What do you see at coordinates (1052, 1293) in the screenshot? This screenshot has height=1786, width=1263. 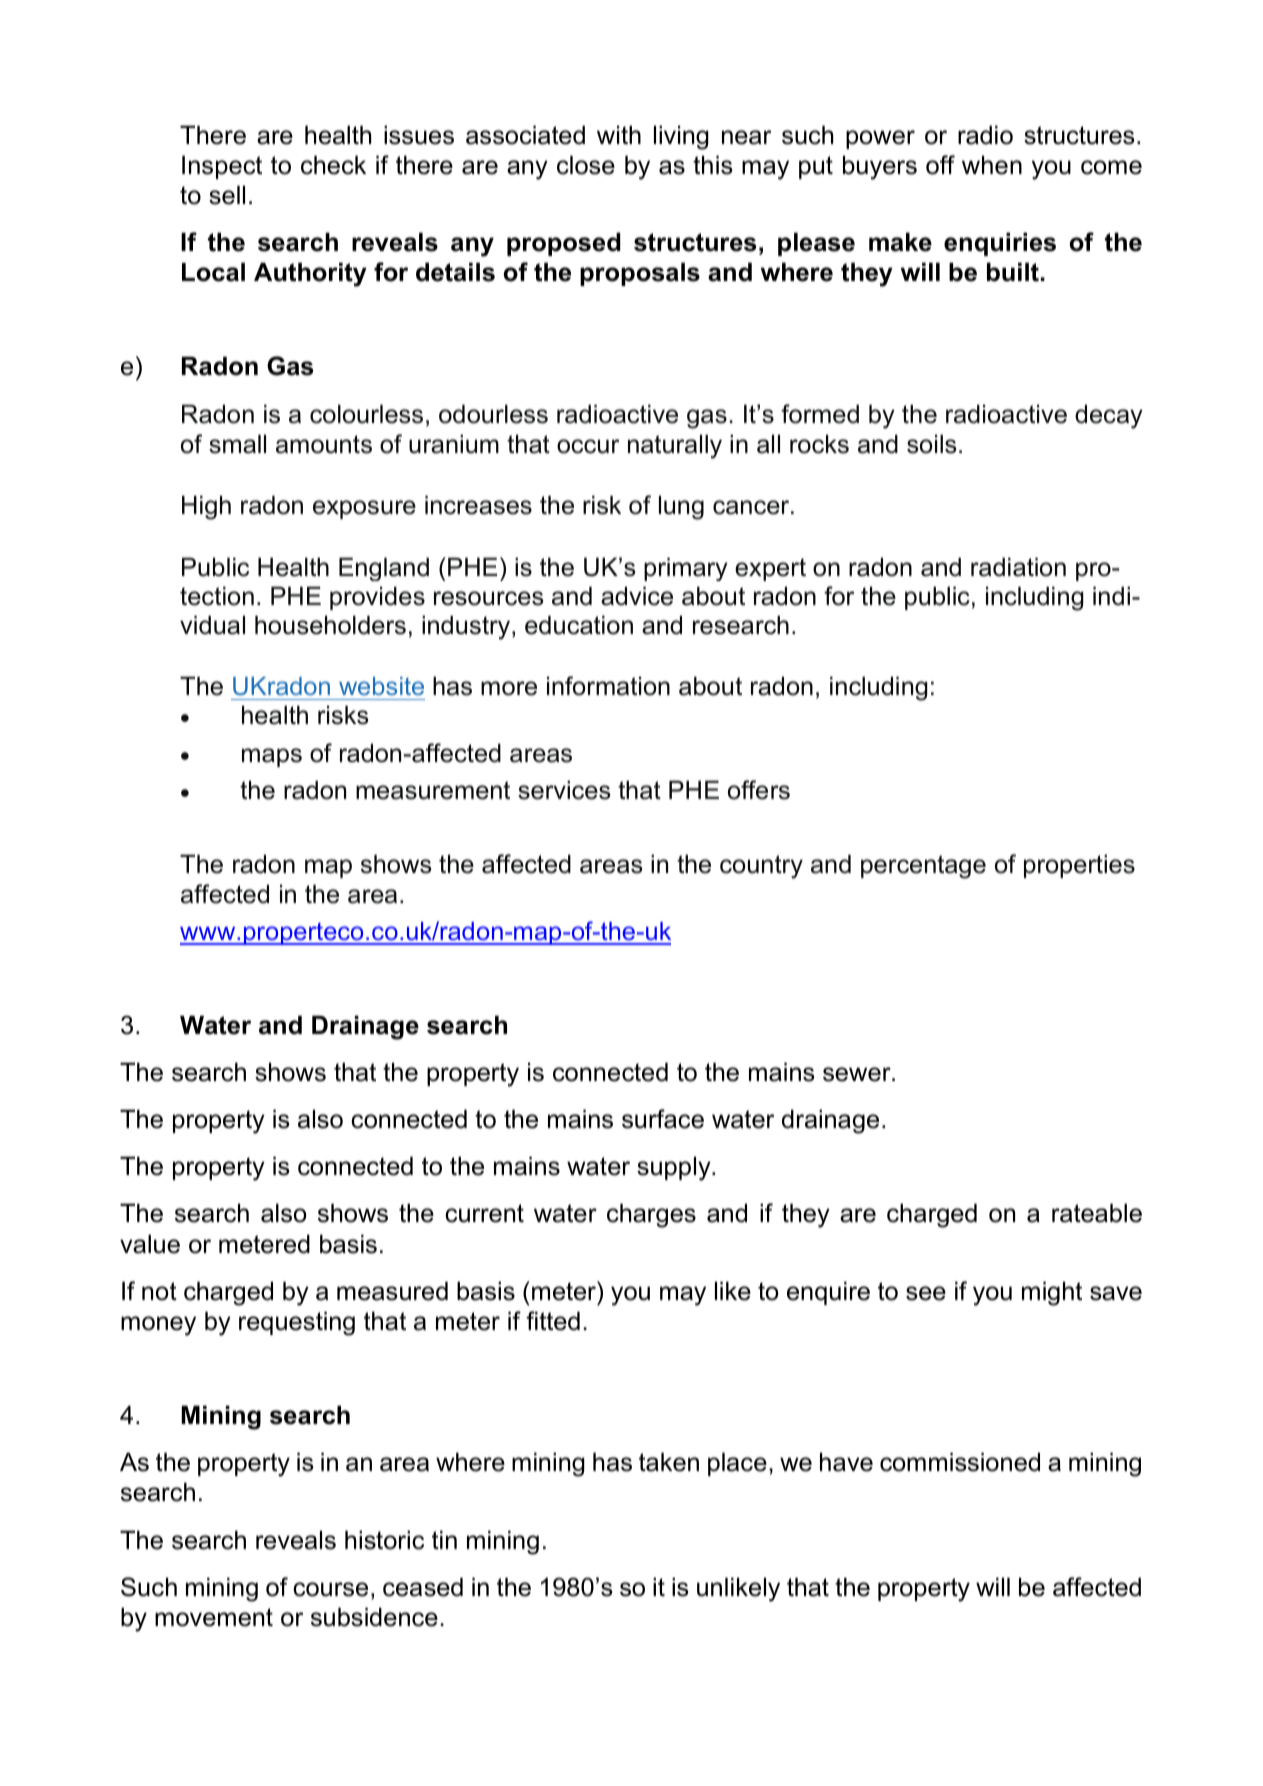 I see `might` at bounding box center [1052, 1293].
